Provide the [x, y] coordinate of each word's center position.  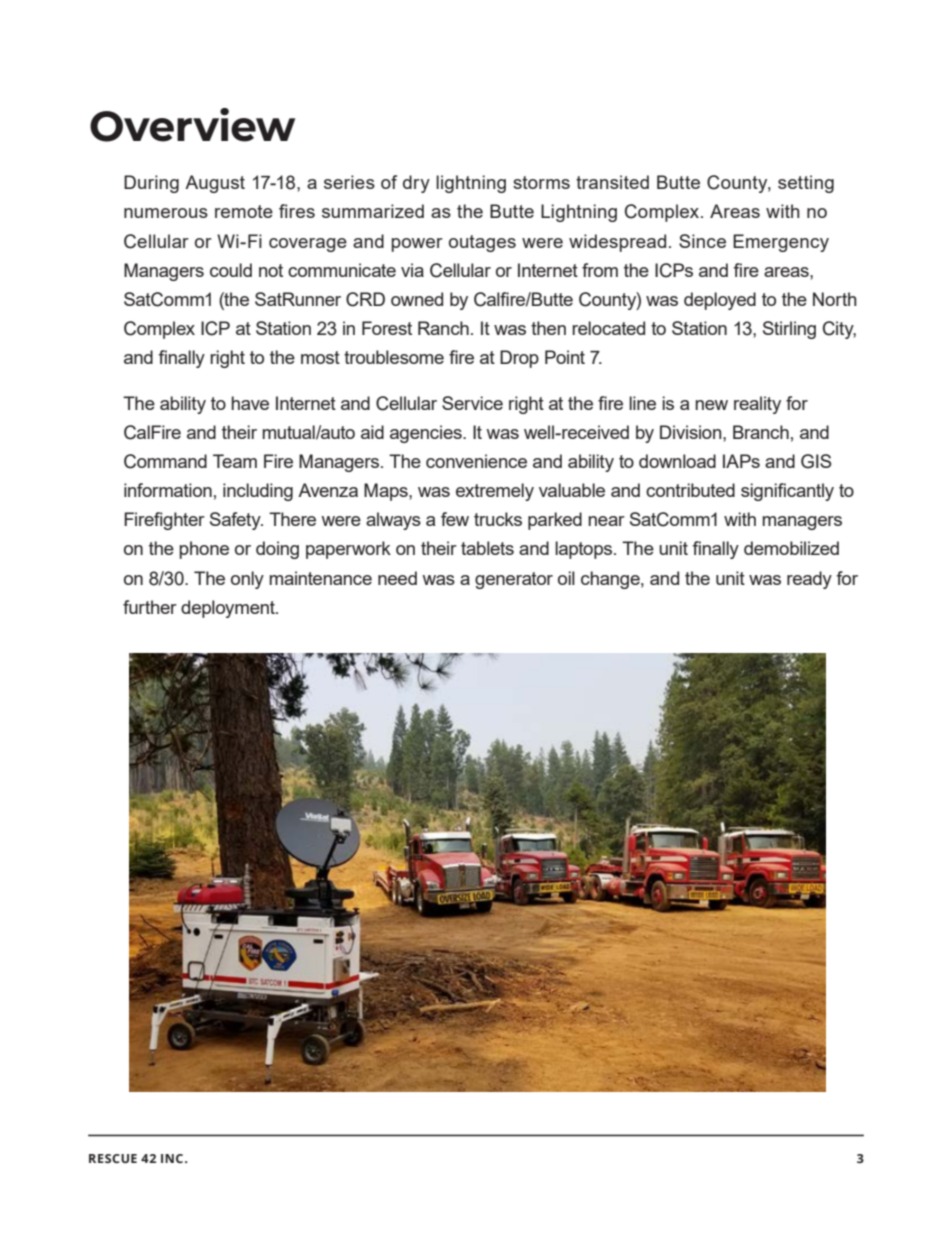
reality [757, 405]
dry [416, 184]
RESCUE [113, 1158]
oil [566, 578]
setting [806, 184]
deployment [229, 609]
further [150, 607]
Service [472, 403]
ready [809, 580]
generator [514, 580]
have [250, 403]
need [397, 578]
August [215, 184]
